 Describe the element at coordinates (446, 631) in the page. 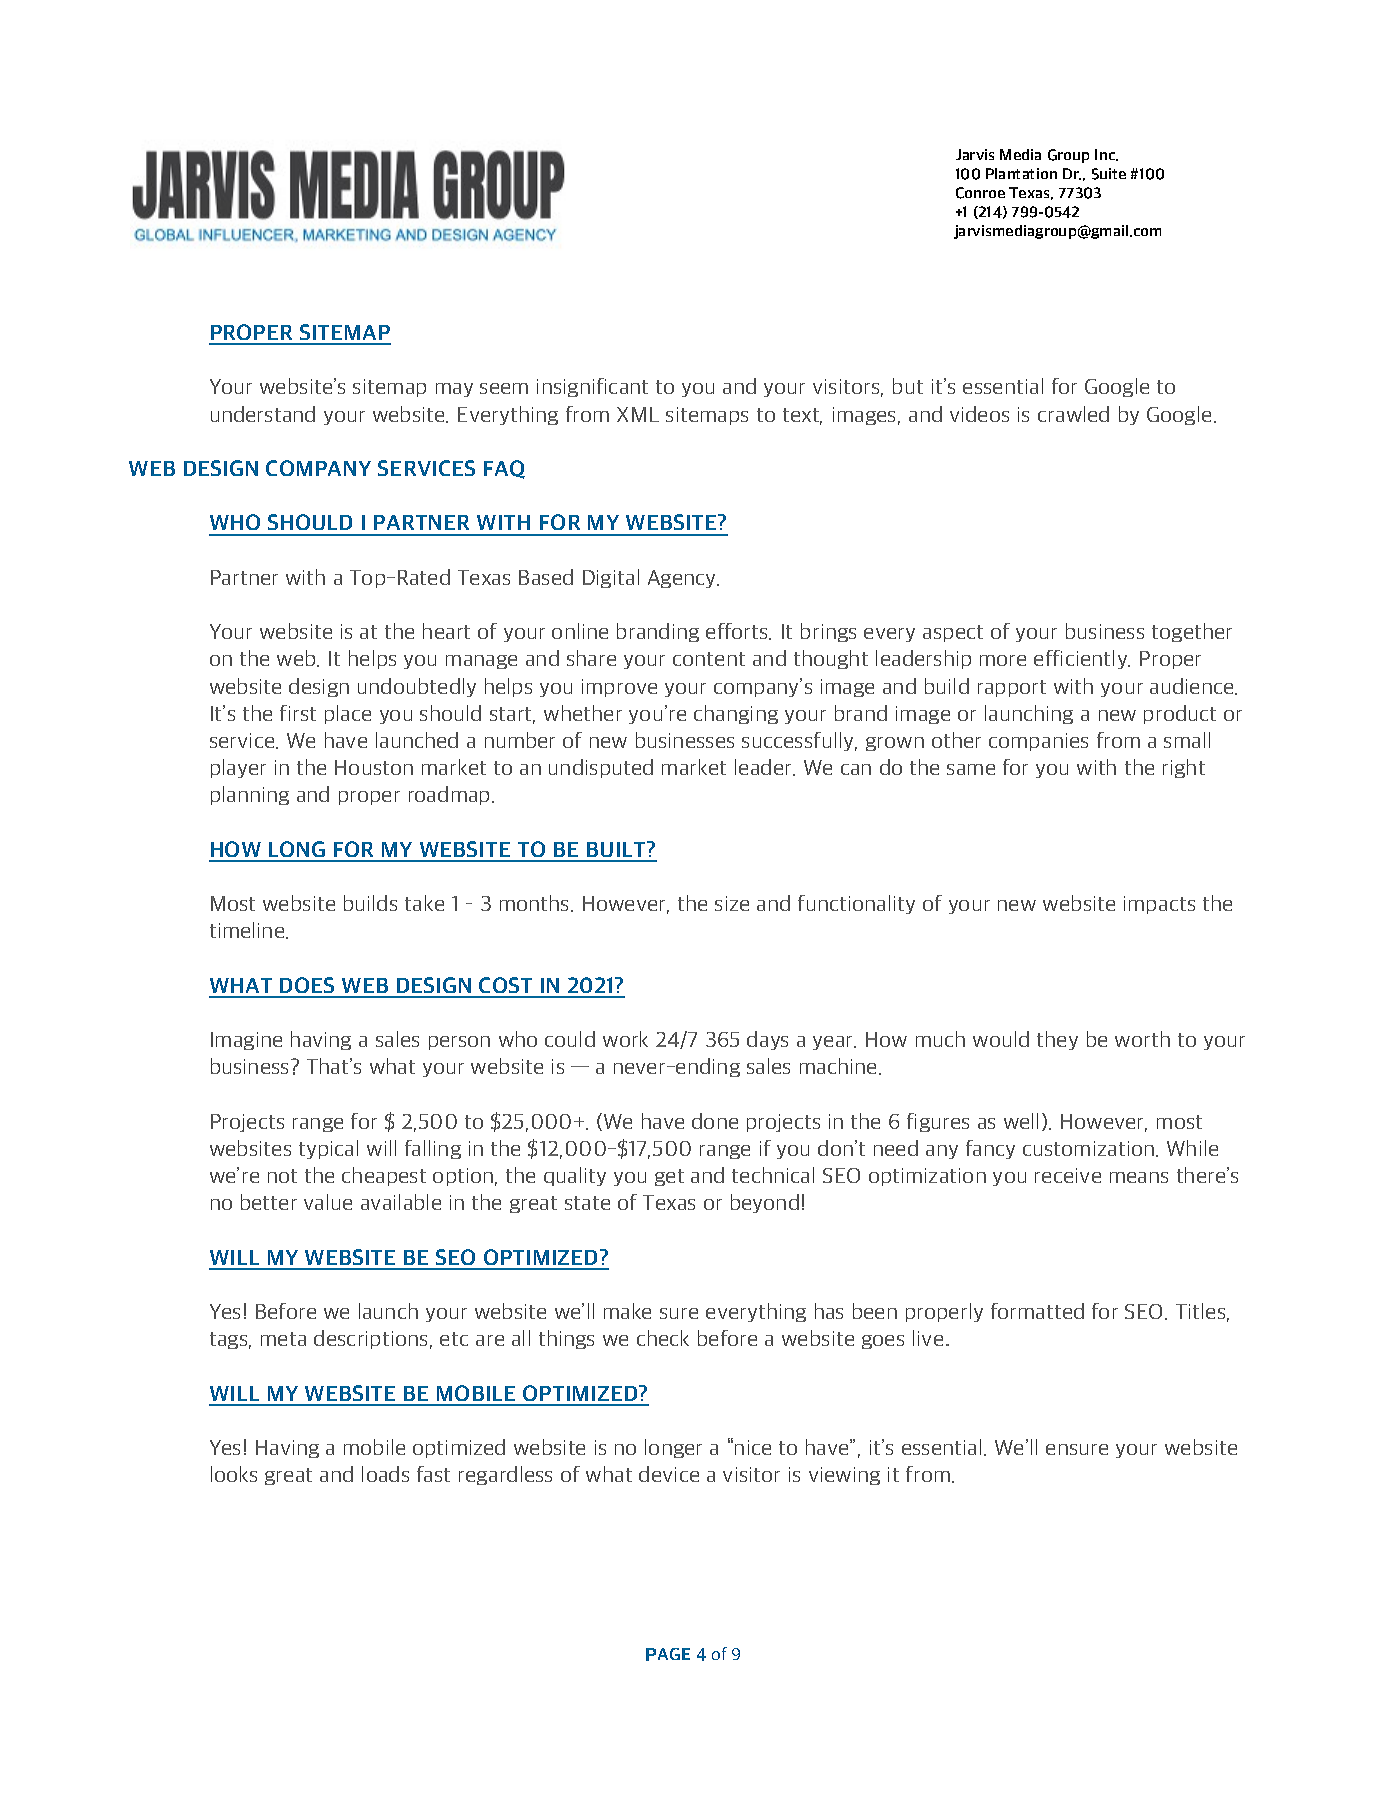

I see `heart` at that location.
